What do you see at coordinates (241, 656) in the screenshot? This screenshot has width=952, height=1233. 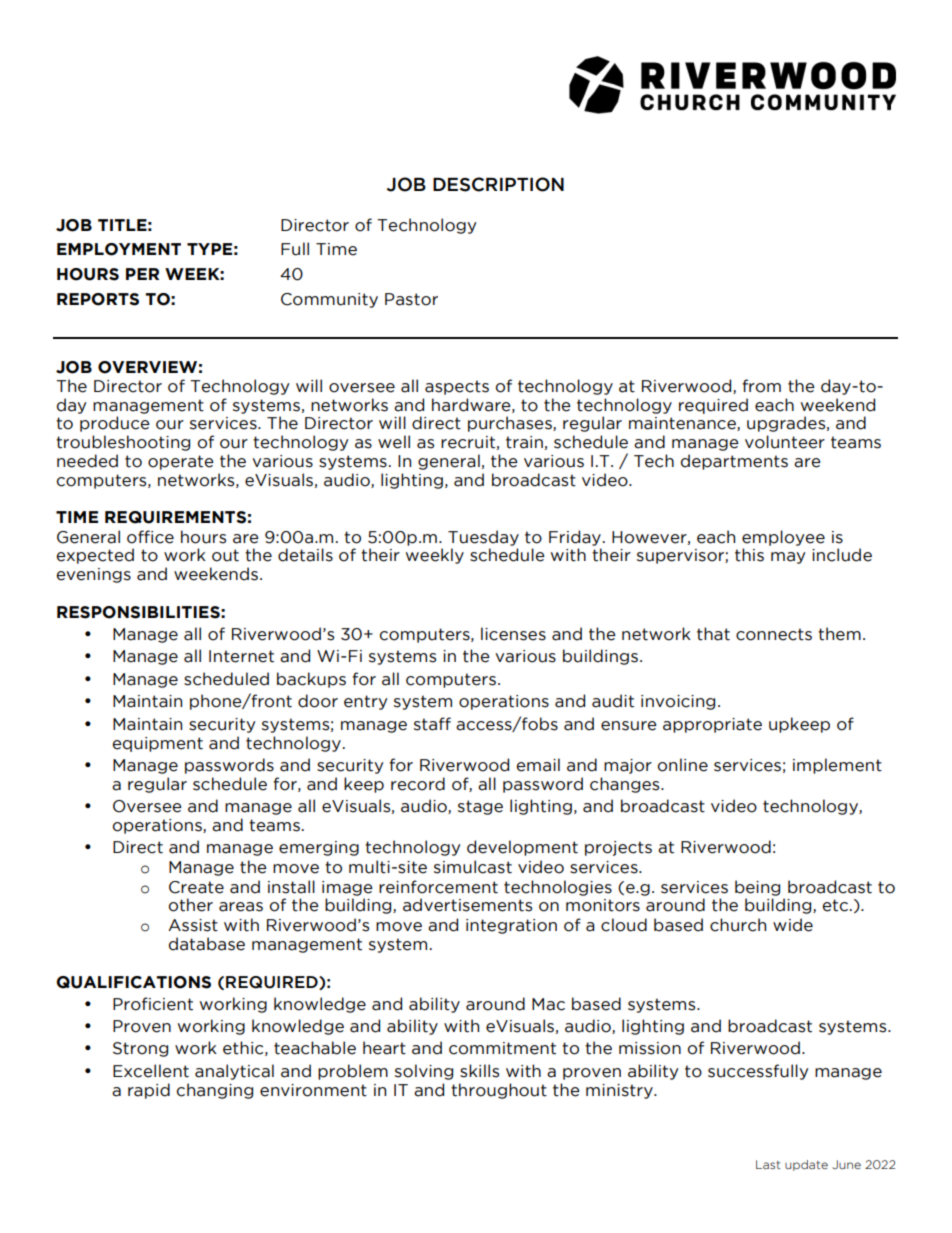 I see `Internet` at bounding box center [241, 656].
